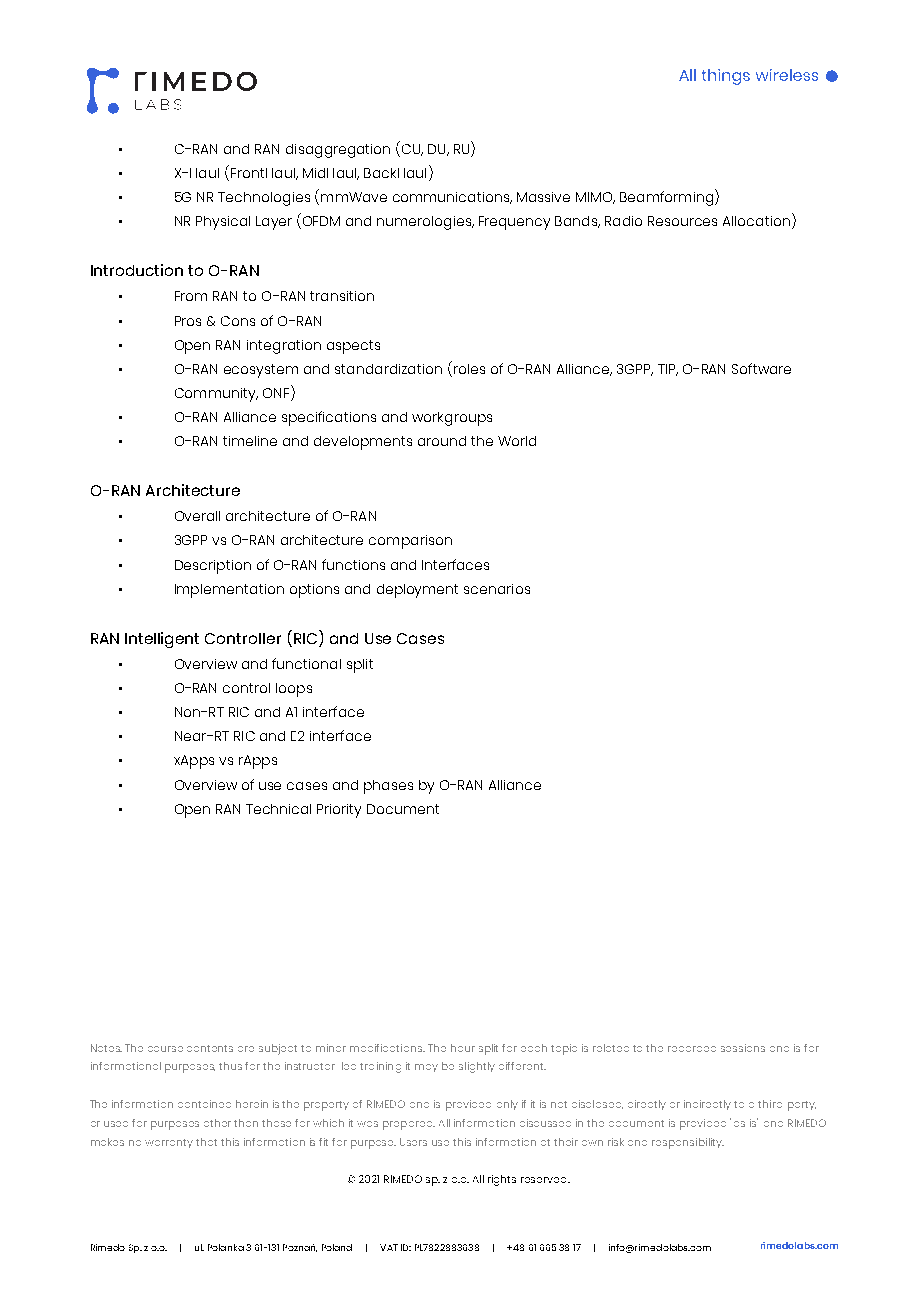 Image resolution: width=924 pixels, height=1309 pixels. What do you see at coordinates (497, 589) in the document?
I see `scenarios` at bounding box center [497, 589].
